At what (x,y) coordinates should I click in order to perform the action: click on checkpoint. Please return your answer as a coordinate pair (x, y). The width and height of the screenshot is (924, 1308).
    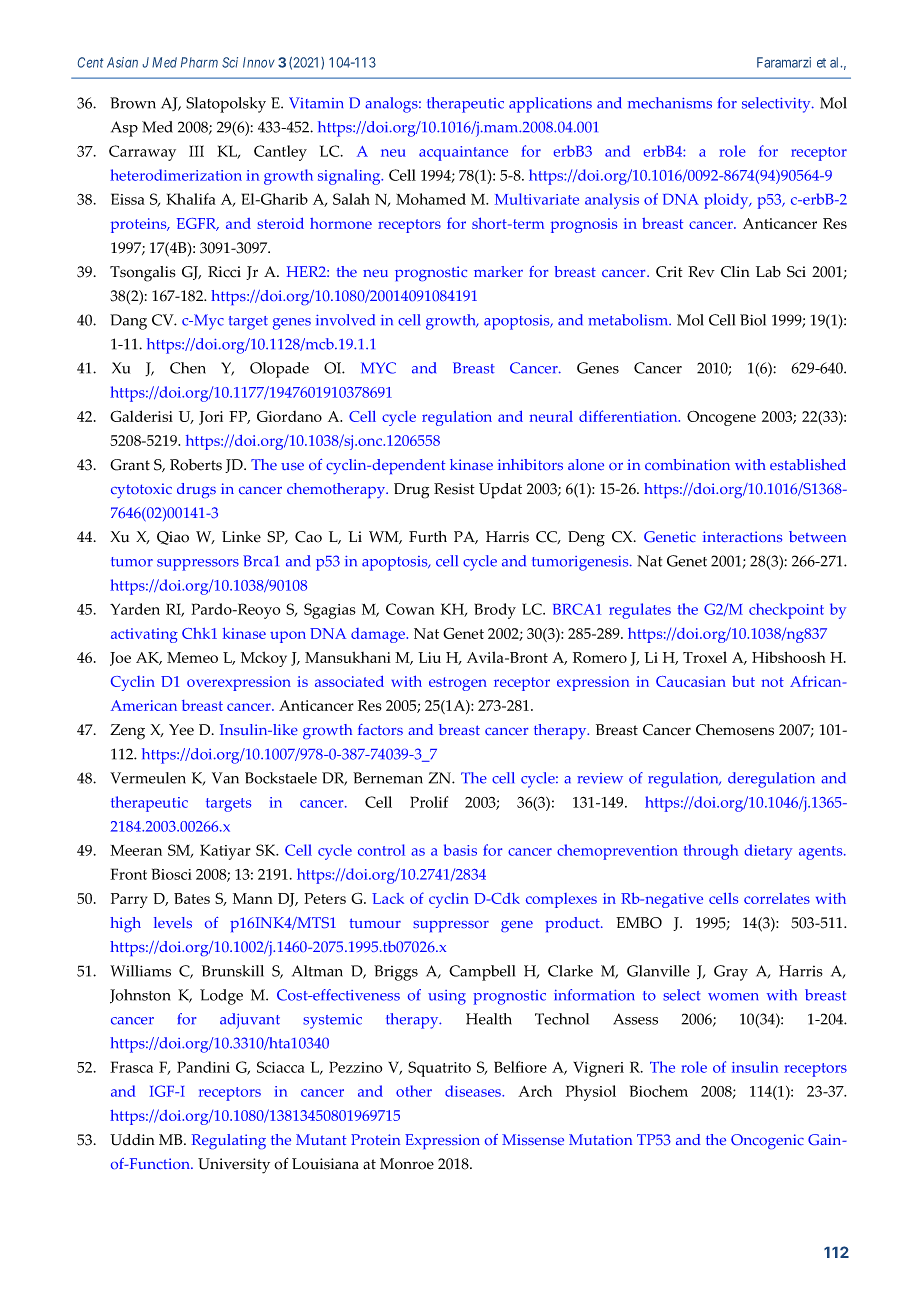
    Looking at the image, I should click on (786, 611).
